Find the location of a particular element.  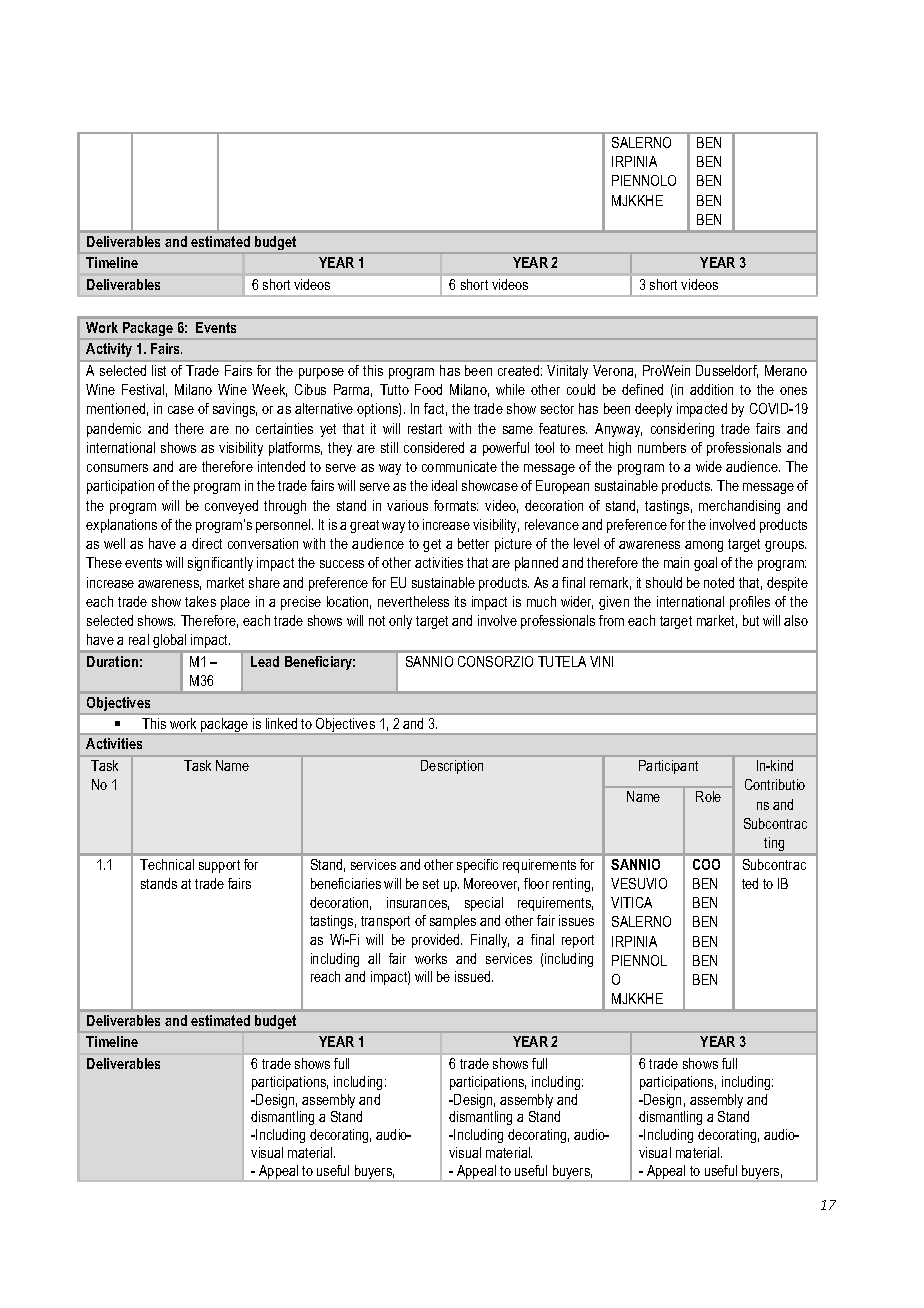

Technical is located at coordinates (167, 864).
